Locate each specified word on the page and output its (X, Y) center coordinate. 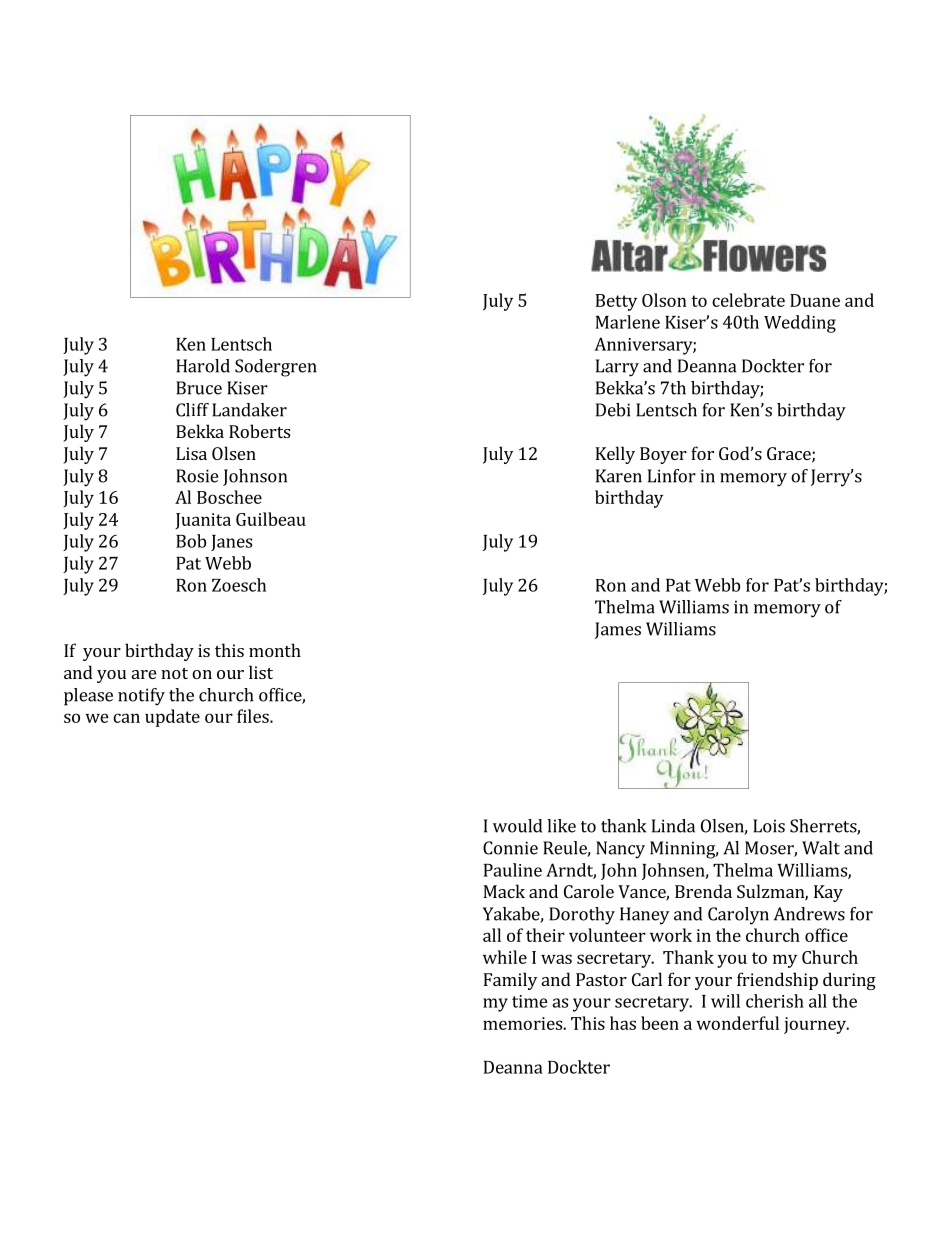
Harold (203, 366)
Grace (790, 455)
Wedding (800, 324)
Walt (821, 848)
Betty (616, 302)
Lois (769, 826)
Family (510, 981)
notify (141, 697)
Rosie (197, 476)
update (172, 718)
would (517, 826)
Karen (619, 476)
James (618, 630)
